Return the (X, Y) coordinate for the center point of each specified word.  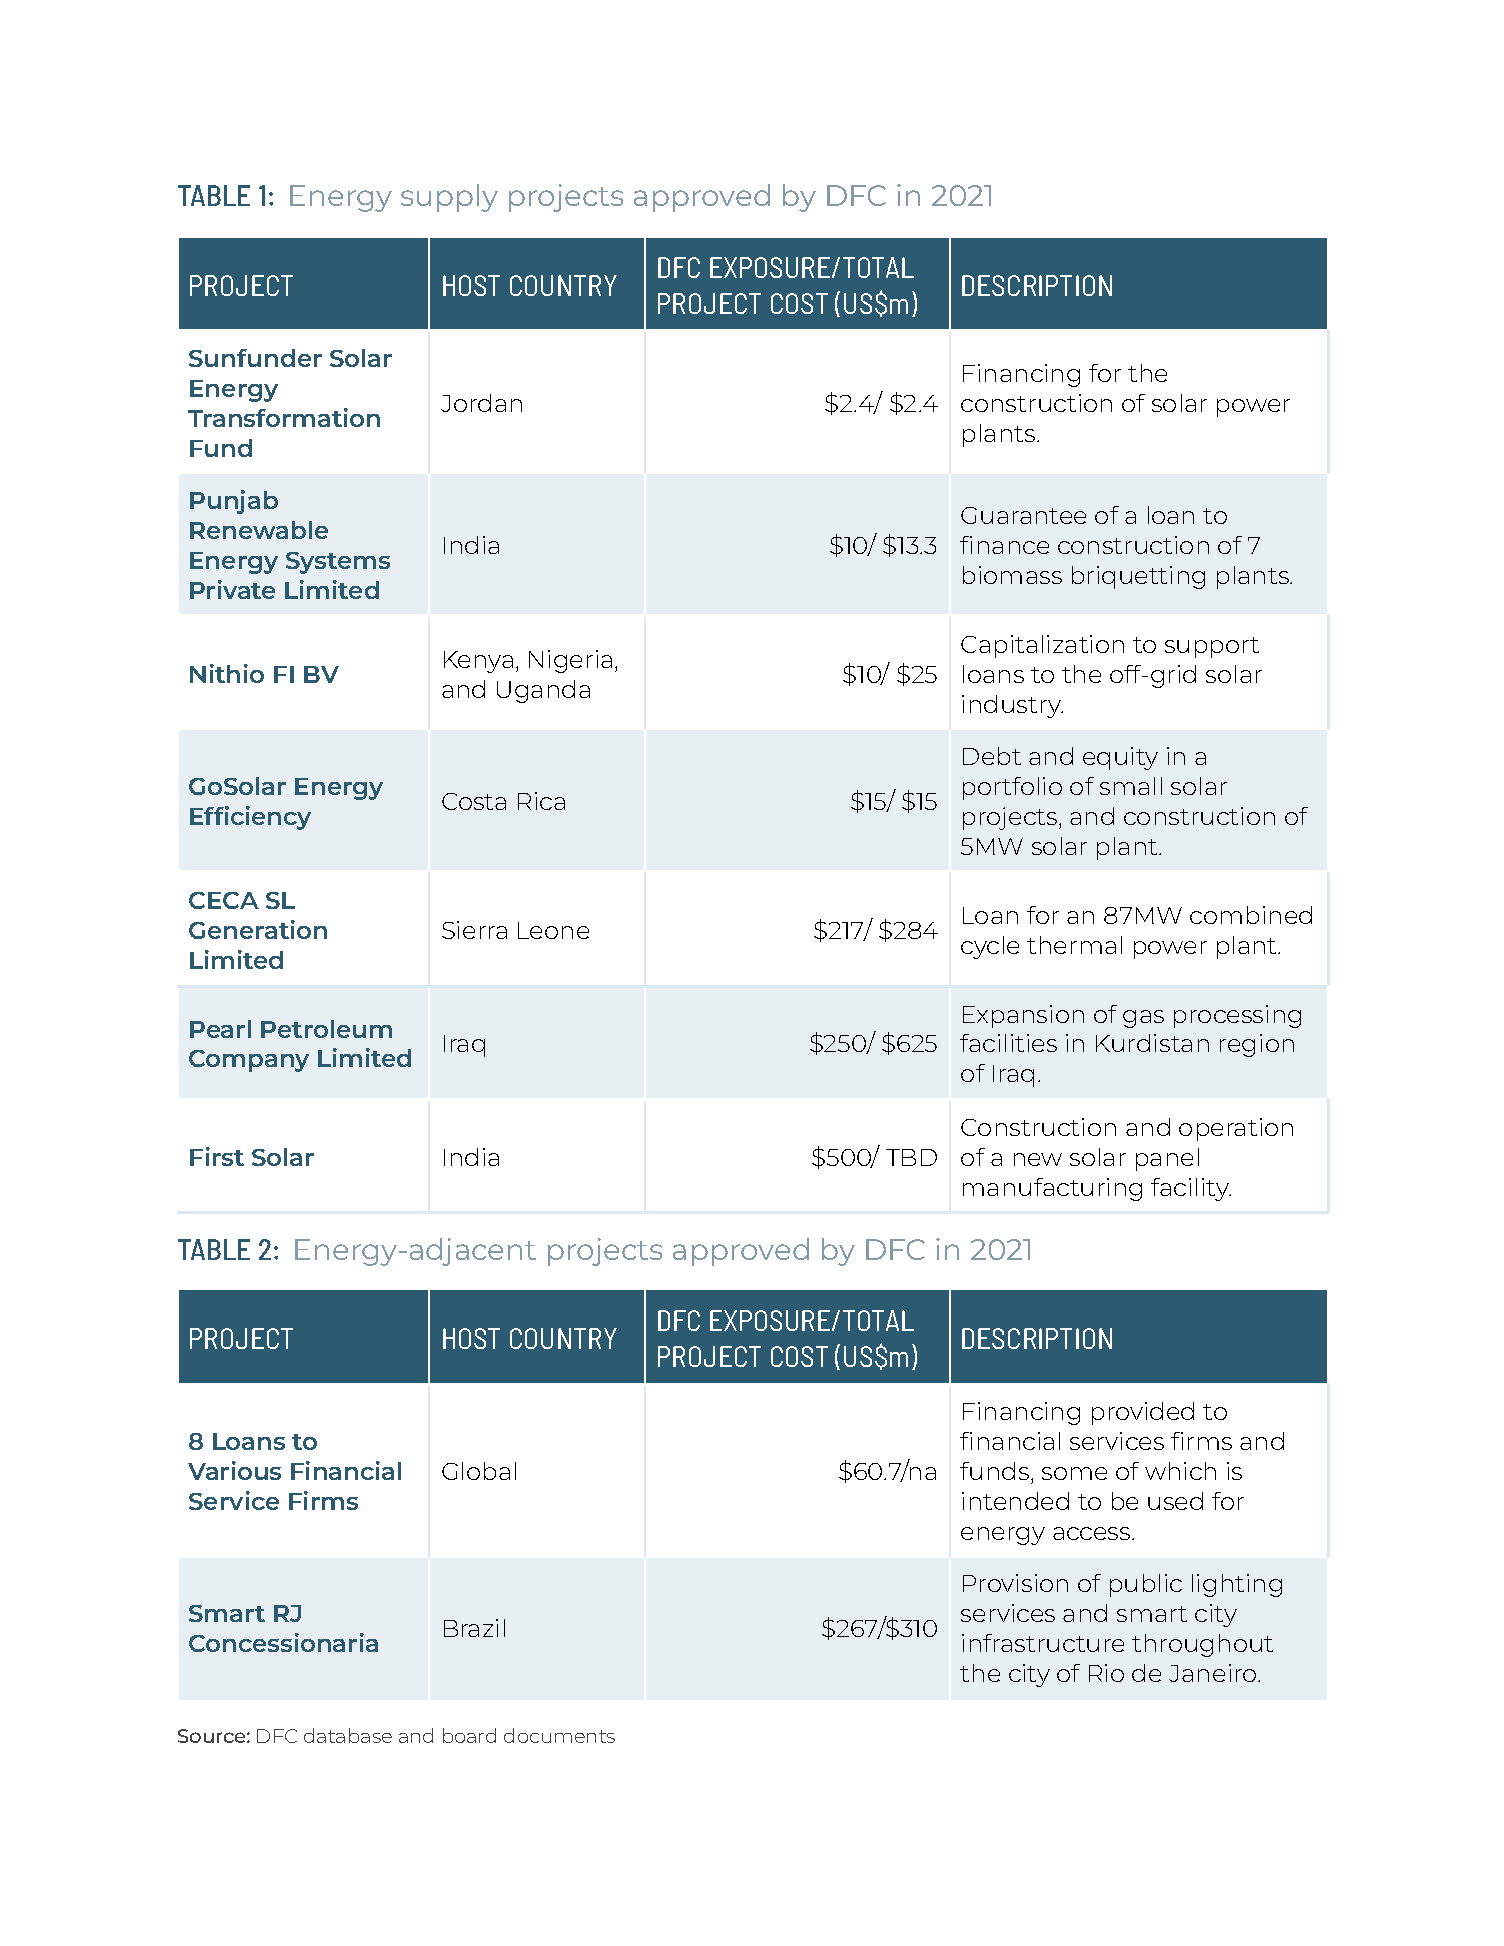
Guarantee (1023, 515)
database (348, 1735)
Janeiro (1214, 1673)
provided (1143, 1413)
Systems (338, 563)
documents (559, 1735)
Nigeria (570, 661)
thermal (1074, 945)
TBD (911, 1157)
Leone (553, 930)
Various (234, 1470)
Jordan (481, 403)
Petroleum (326, 1029)
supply (449, 198)
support (1212, 647)
